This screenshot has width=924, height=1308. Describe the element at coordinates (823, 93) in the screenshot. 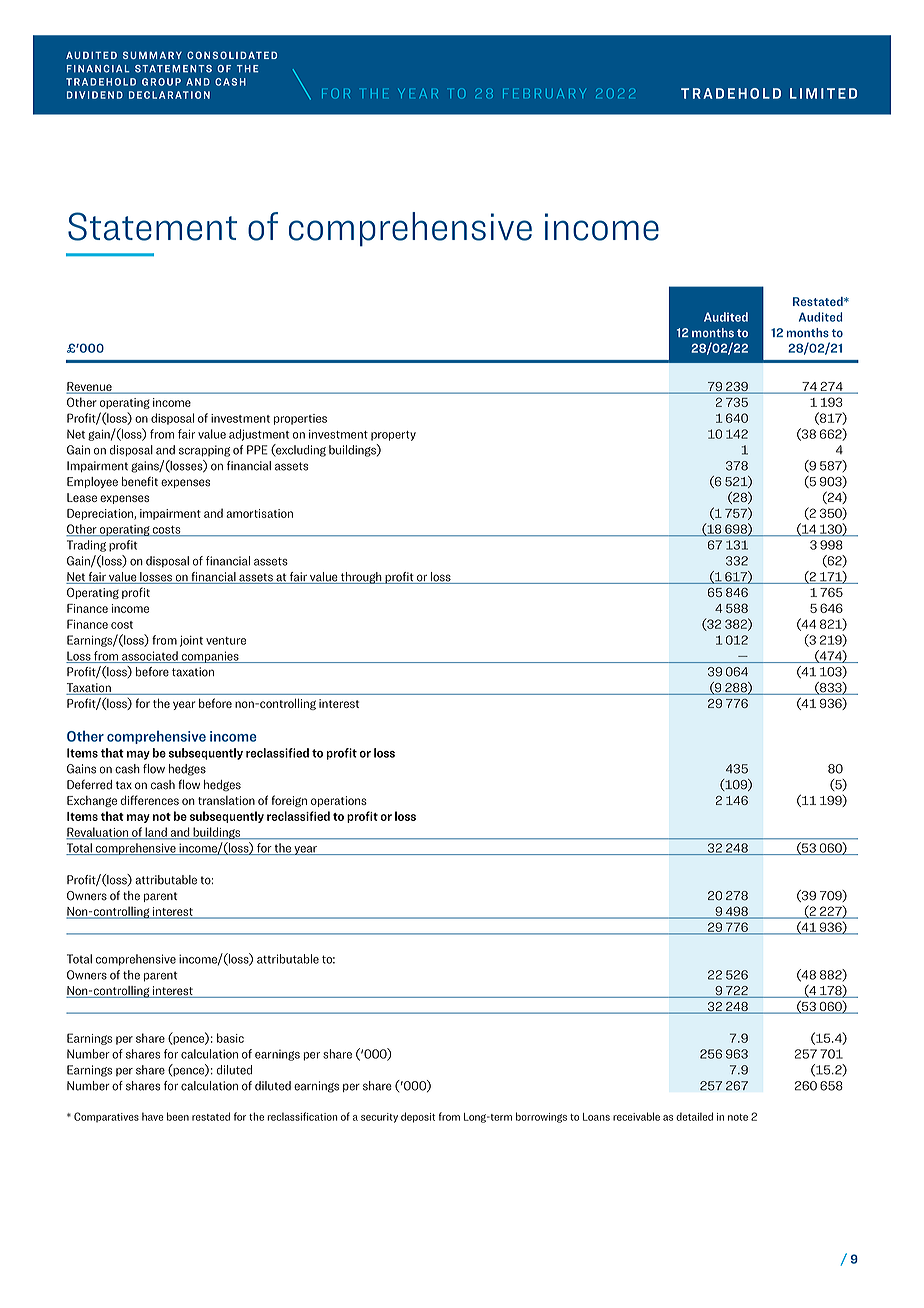

I see `LIMITED` at that location.
